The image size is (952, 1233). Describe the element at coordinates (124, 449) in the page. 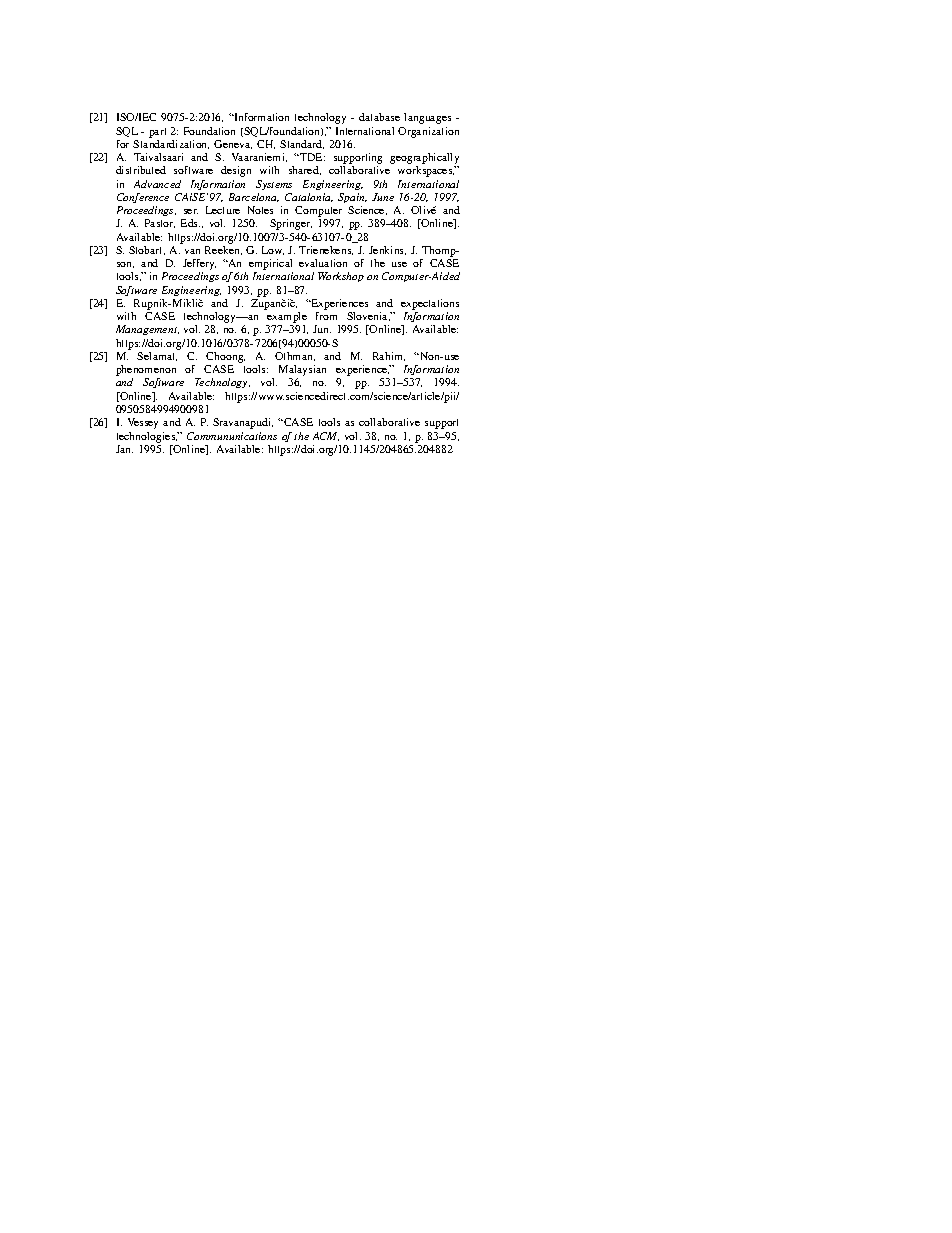

I see `Jan` at that location.
